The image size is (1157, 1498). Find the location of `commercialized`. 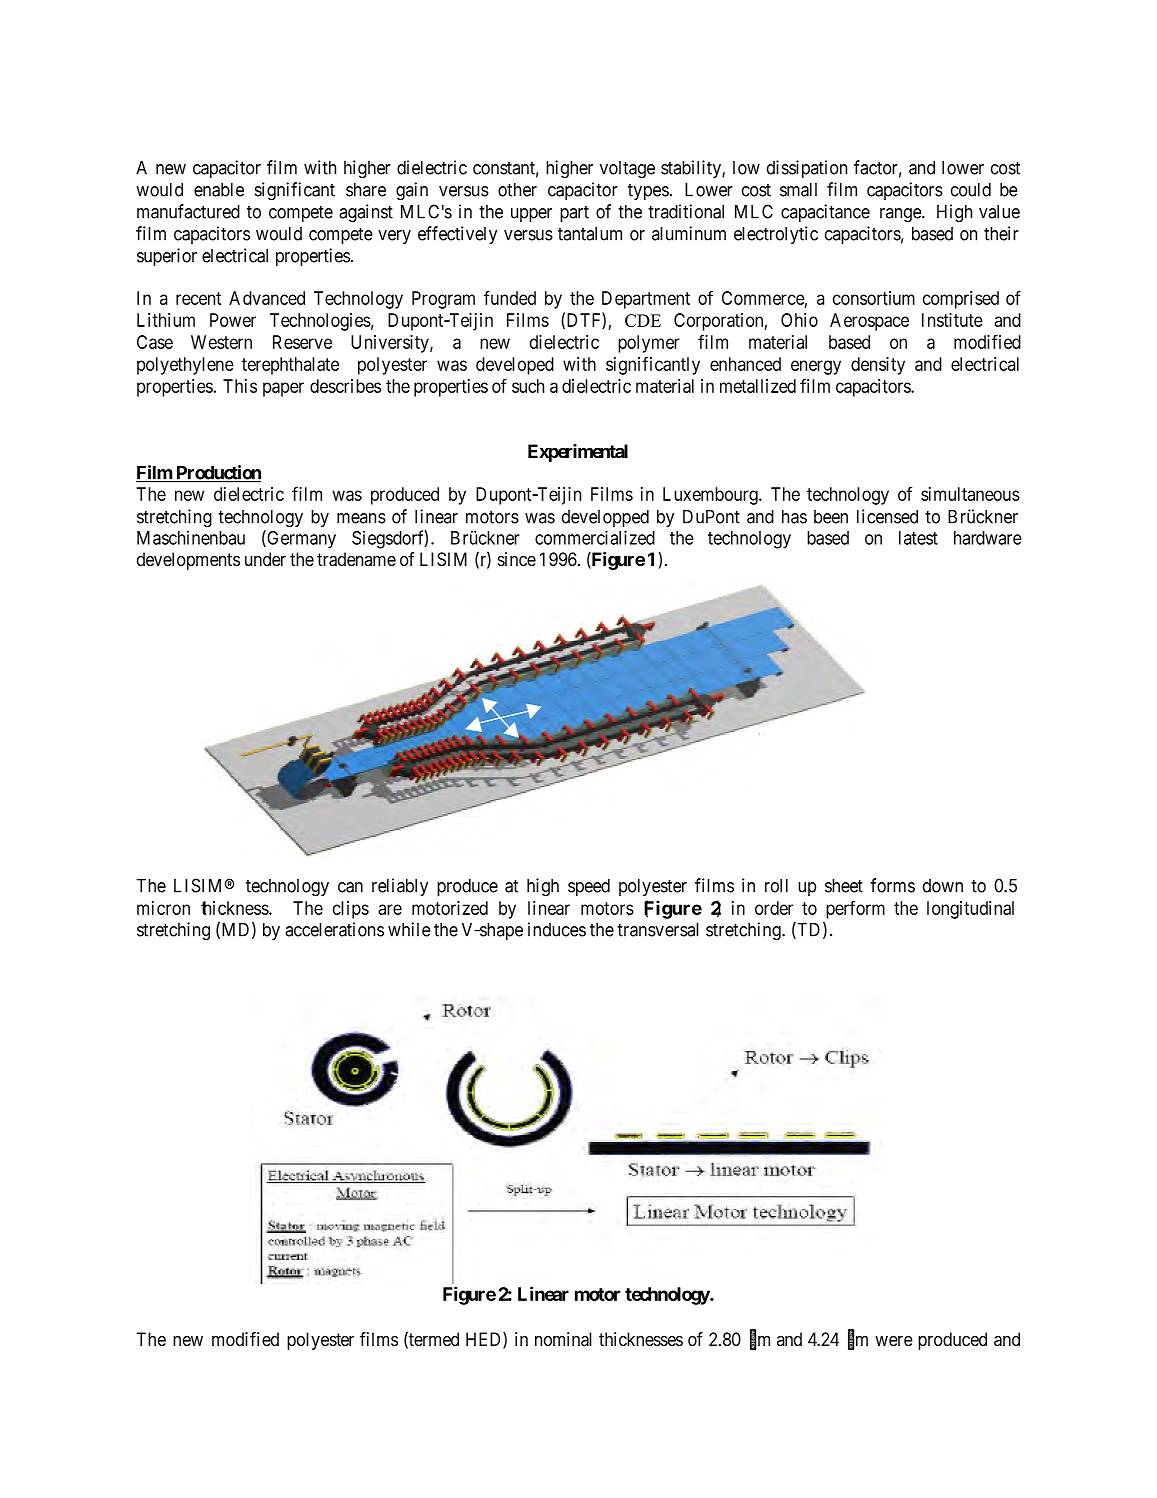

commercialized is located at coordinates (595, 537).
